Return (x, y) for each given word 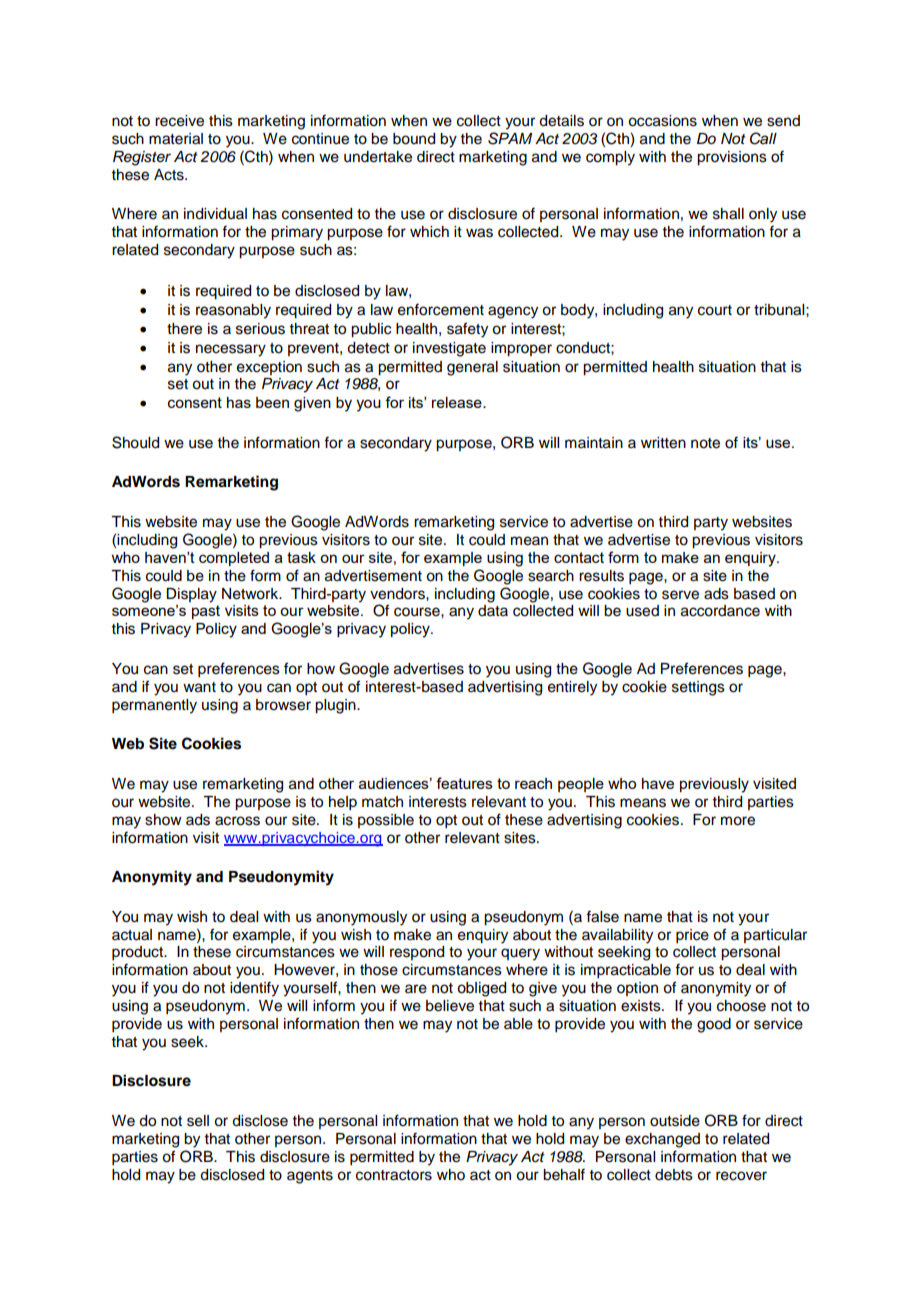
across (237, 821)
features (464, 783)
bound (414, 139)
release (458, 402)
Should (135, 442)
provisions (732, 158)
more (738, 821)
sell (198, 1121)
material (176, 139)
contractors (394, 1175)
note (705, 443)
